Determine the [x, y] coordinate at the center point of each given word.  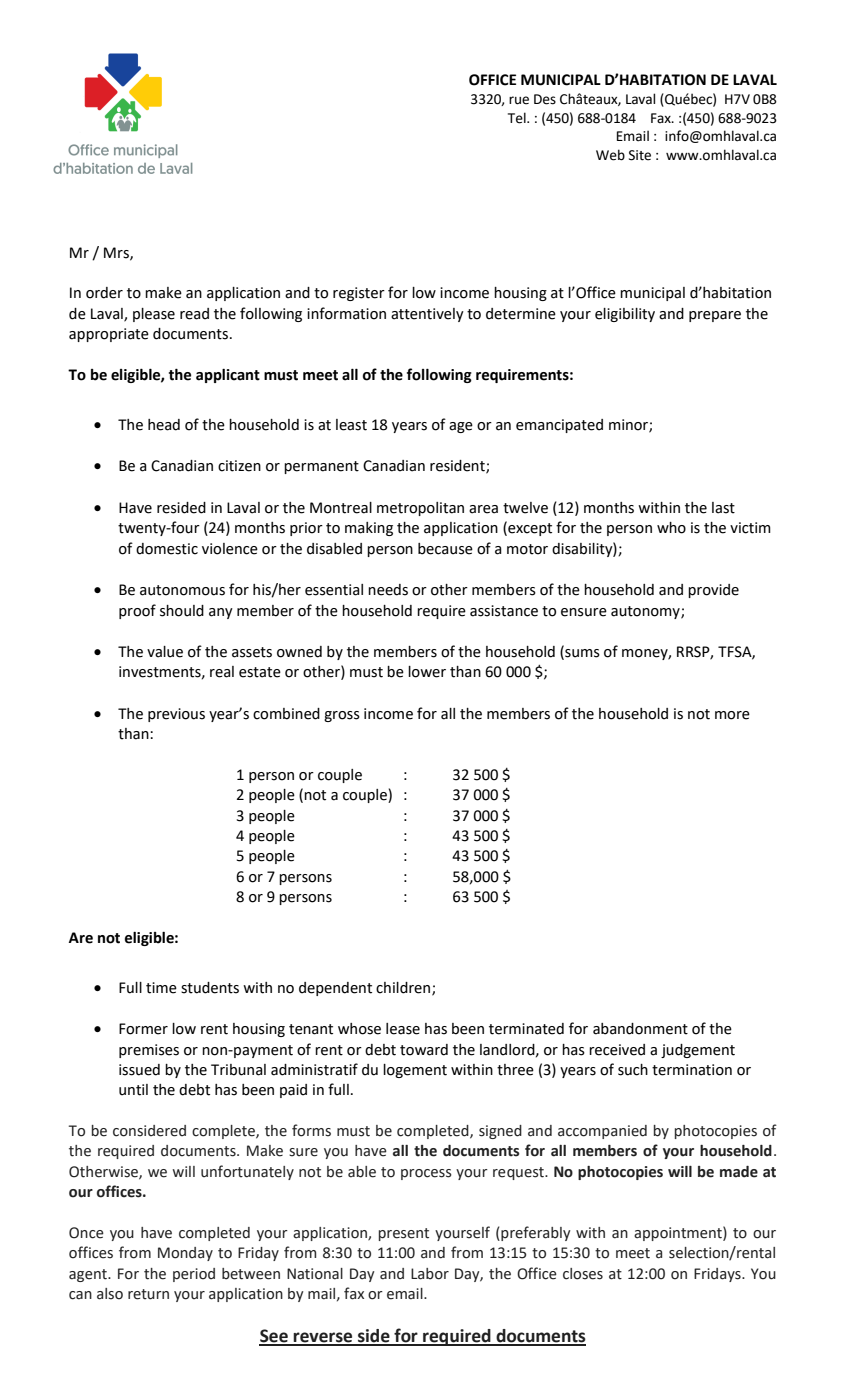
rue [519, 100]
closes [583, 1274]
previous [176, 715]
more [732, 715]
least [351, 425]
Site [640, 155]
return [148, 1294]
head [164, 425]
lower [427, 672]
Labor [430, 1274]
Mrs [117, 253]
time [161, 988]
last [723, 508]
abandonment [640, 1029]
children [404, 988]
